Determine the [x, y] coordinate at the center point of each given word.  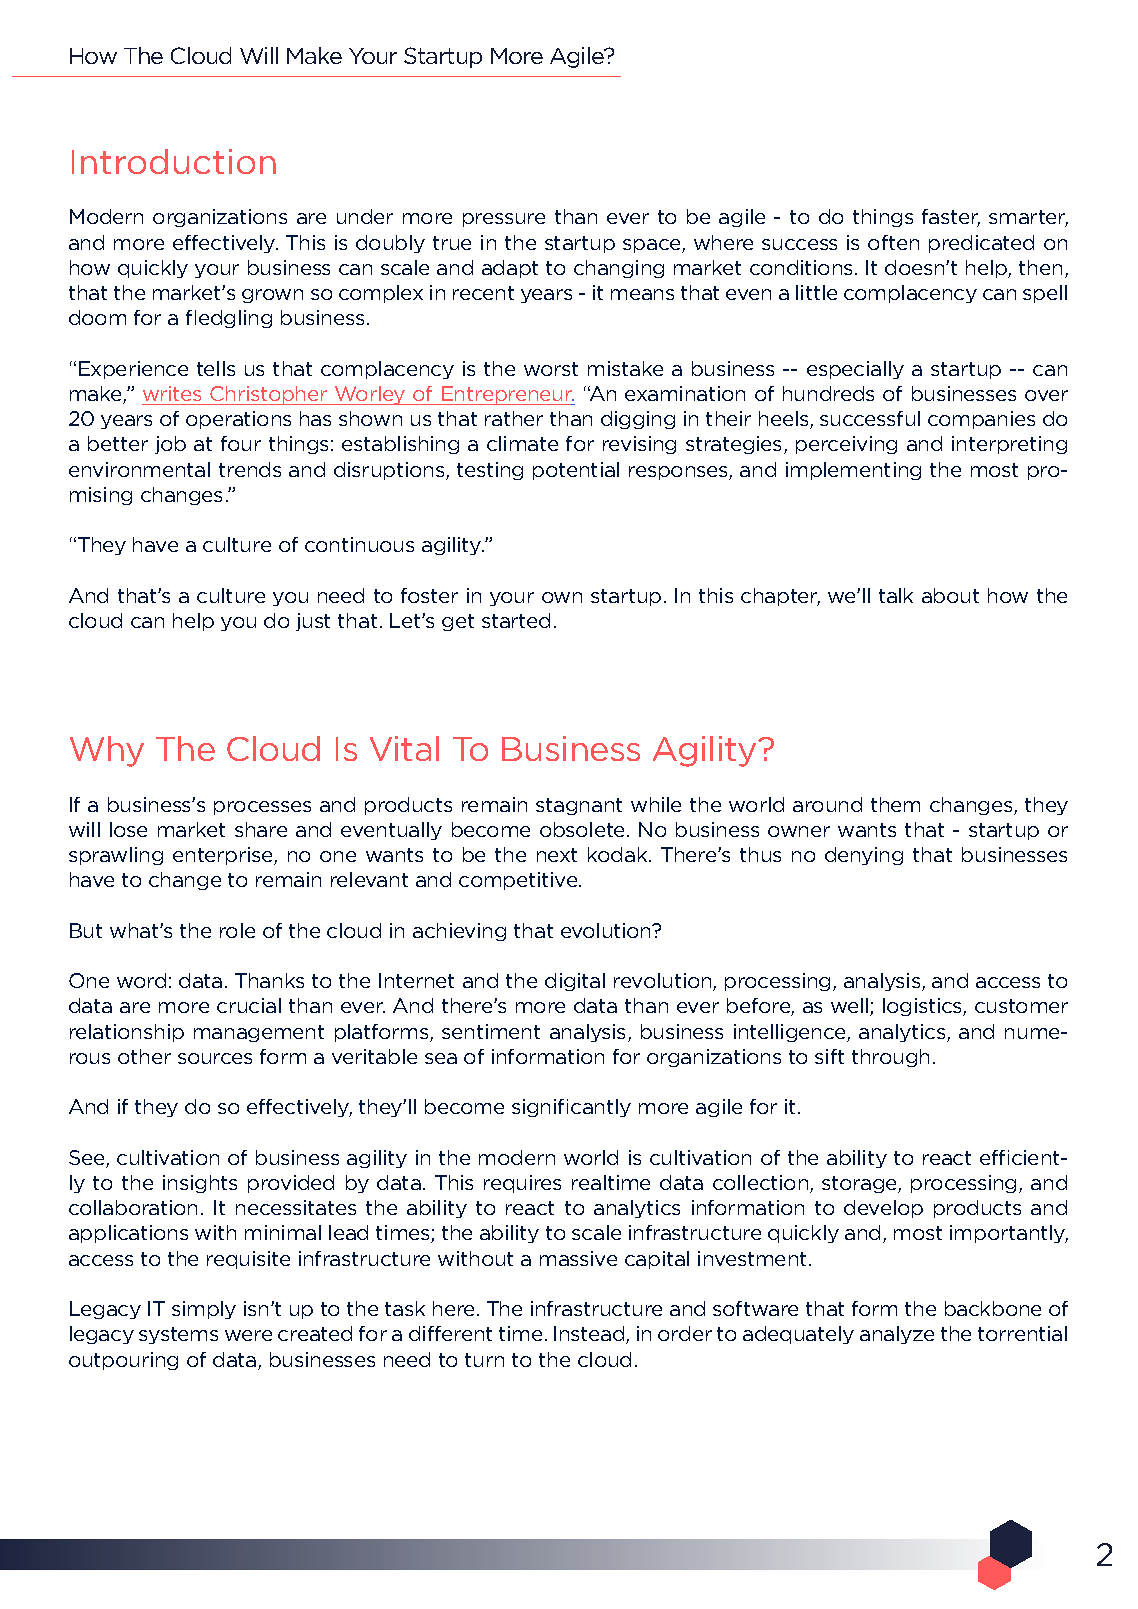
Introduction [174, 161]
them [895, 804]
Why [107, 751]
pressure [504, 220]
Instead [590, 1335]
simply [204, 1310]
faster [951, 218]
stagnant [579, 806]
